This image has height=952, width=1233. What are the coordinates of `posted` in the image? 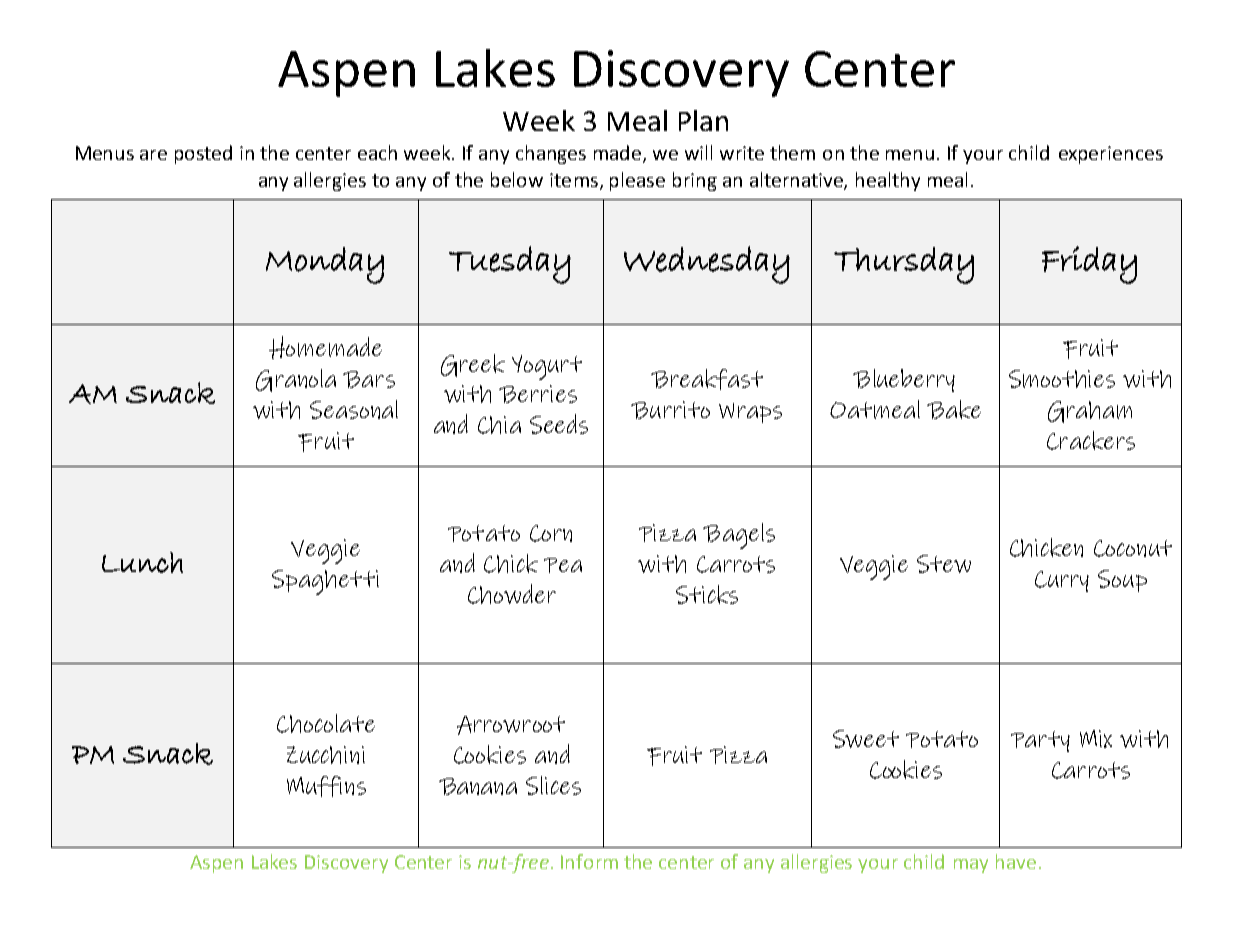 It's located at (203, 154).
